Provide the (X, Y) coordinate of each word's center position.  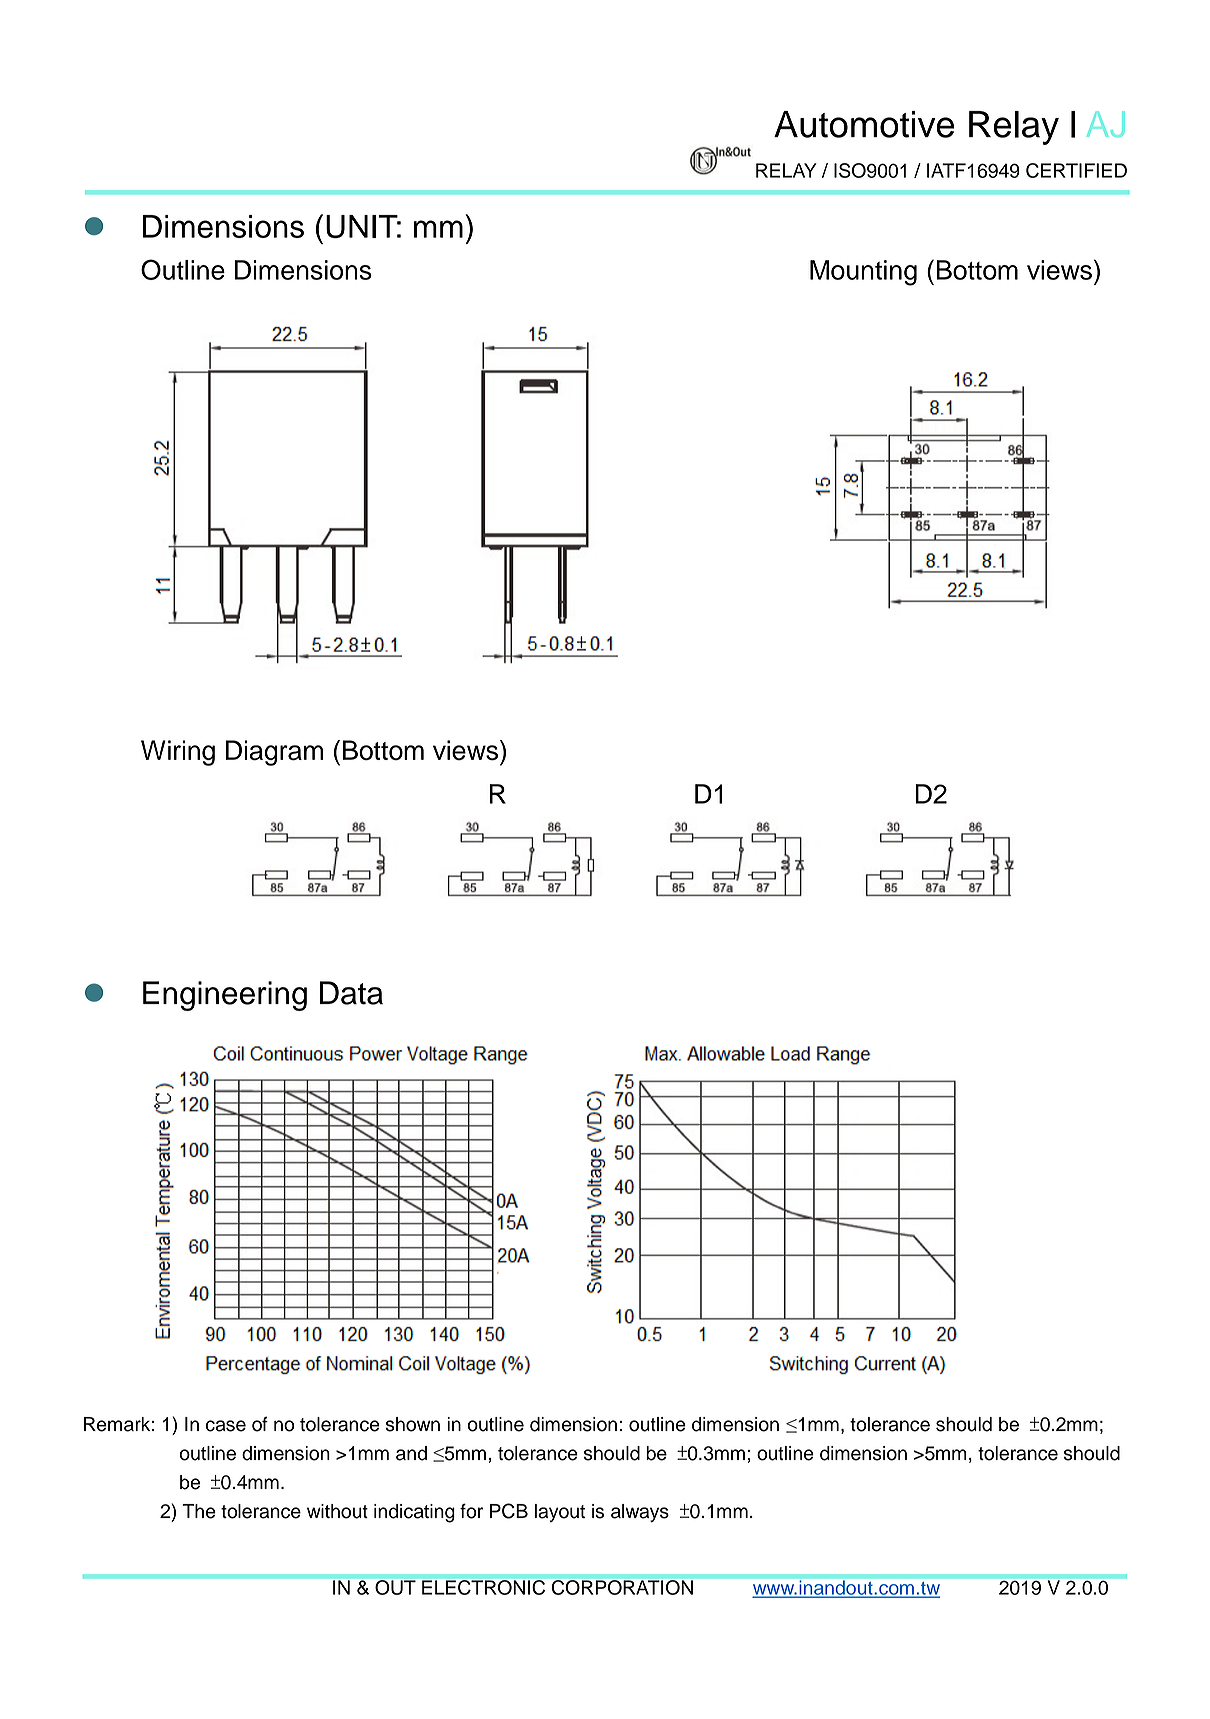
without (337, 1511)
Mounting (863, 273)
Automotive (864, 124)
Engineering (225, 996)
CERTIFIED (1076, 170)
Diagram (274, 753)
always (640, 1513)
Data (351, 993)
